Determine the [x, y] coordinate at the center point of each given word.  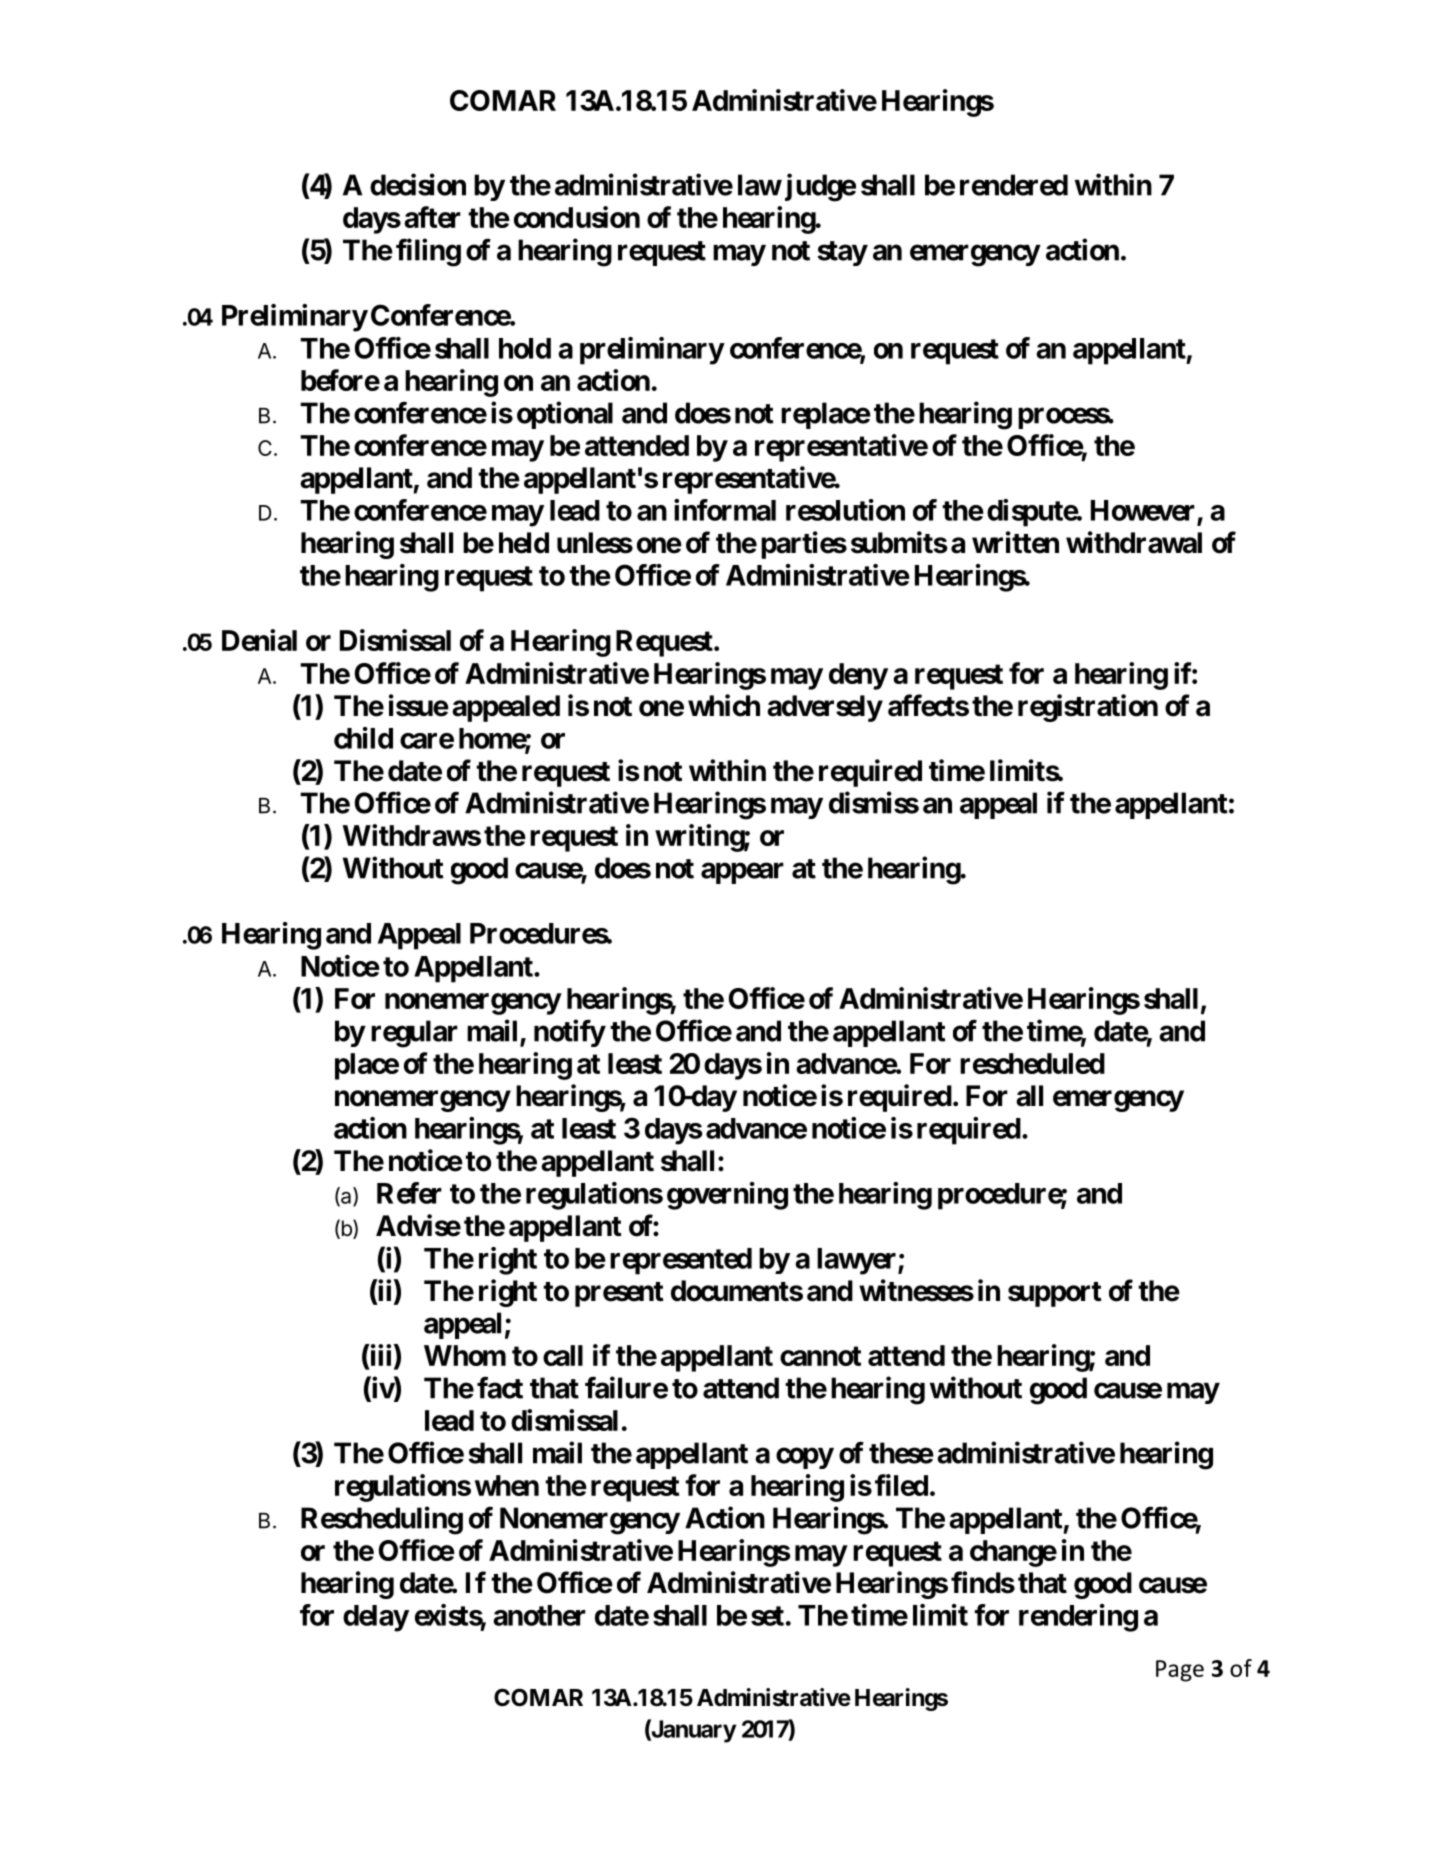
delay [376, 1618]
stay [842, 253]
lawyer [858, 1261]
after [432, 217]
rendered [1014, 185]
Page [1180, 1671]
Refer [409, 1193]
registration [1088, 708]
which [724, 705]
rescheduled [1032, 1063]
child [363, 738]
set [767, 1616]
